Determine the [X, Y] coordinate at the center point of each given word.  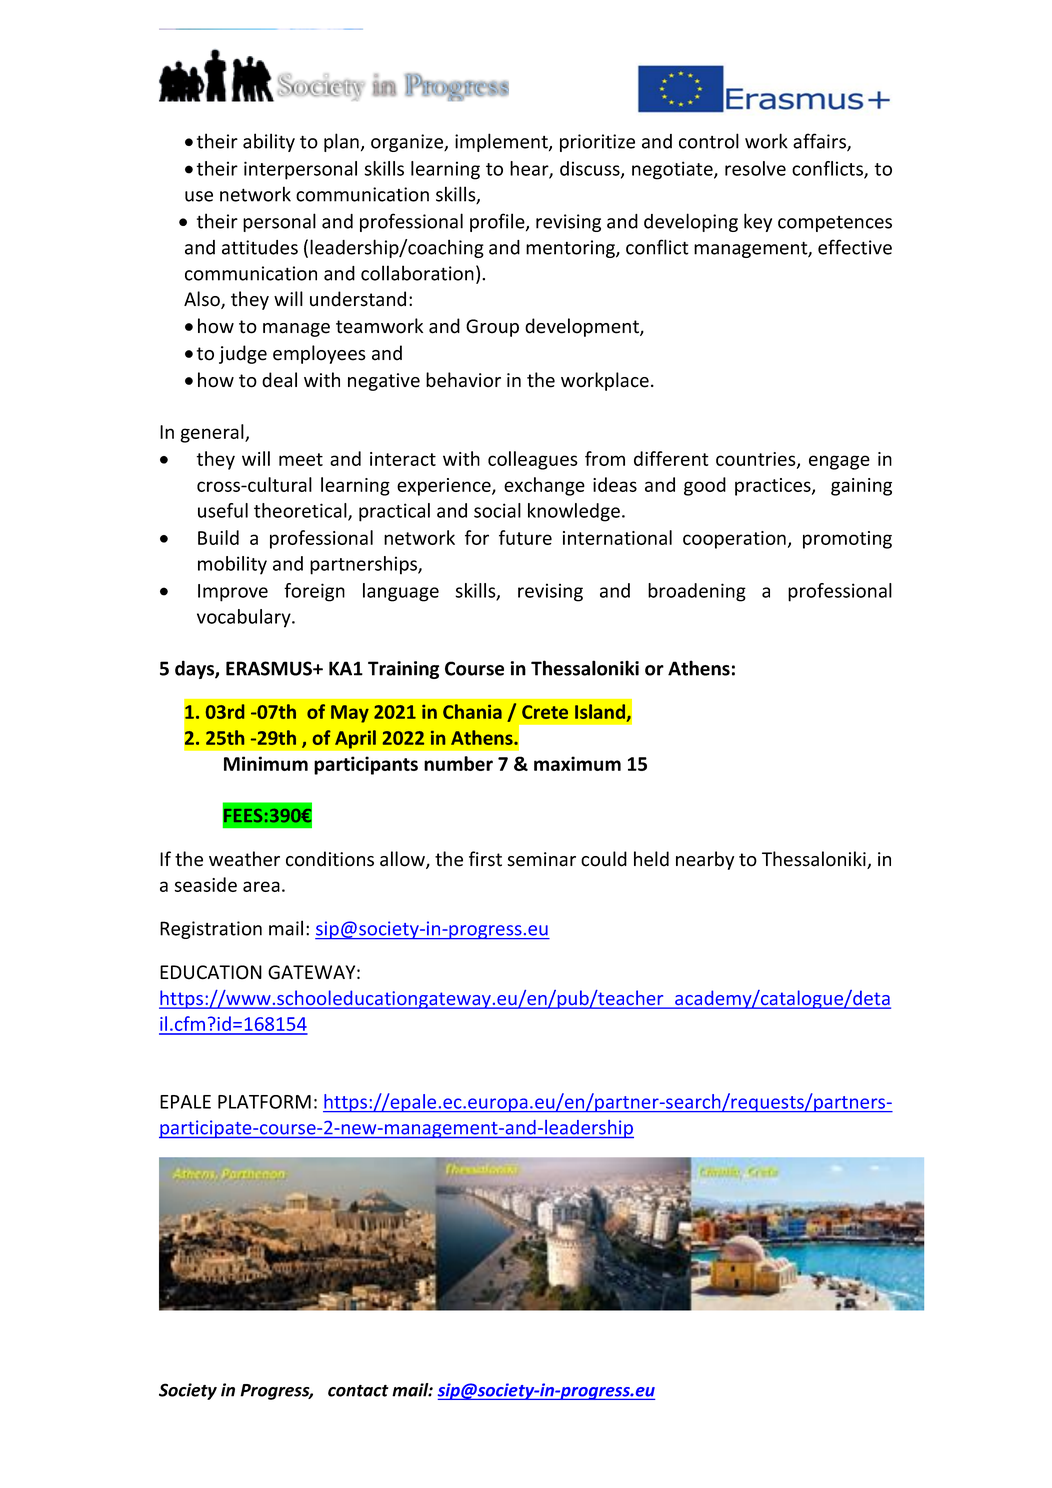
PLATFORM [264, 1102]
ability [269, 142]
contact [358, 1391]
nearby [705, 860]
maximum [577, 763]
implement [502, 142]
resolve [755, 168]
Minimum [266, 763]
